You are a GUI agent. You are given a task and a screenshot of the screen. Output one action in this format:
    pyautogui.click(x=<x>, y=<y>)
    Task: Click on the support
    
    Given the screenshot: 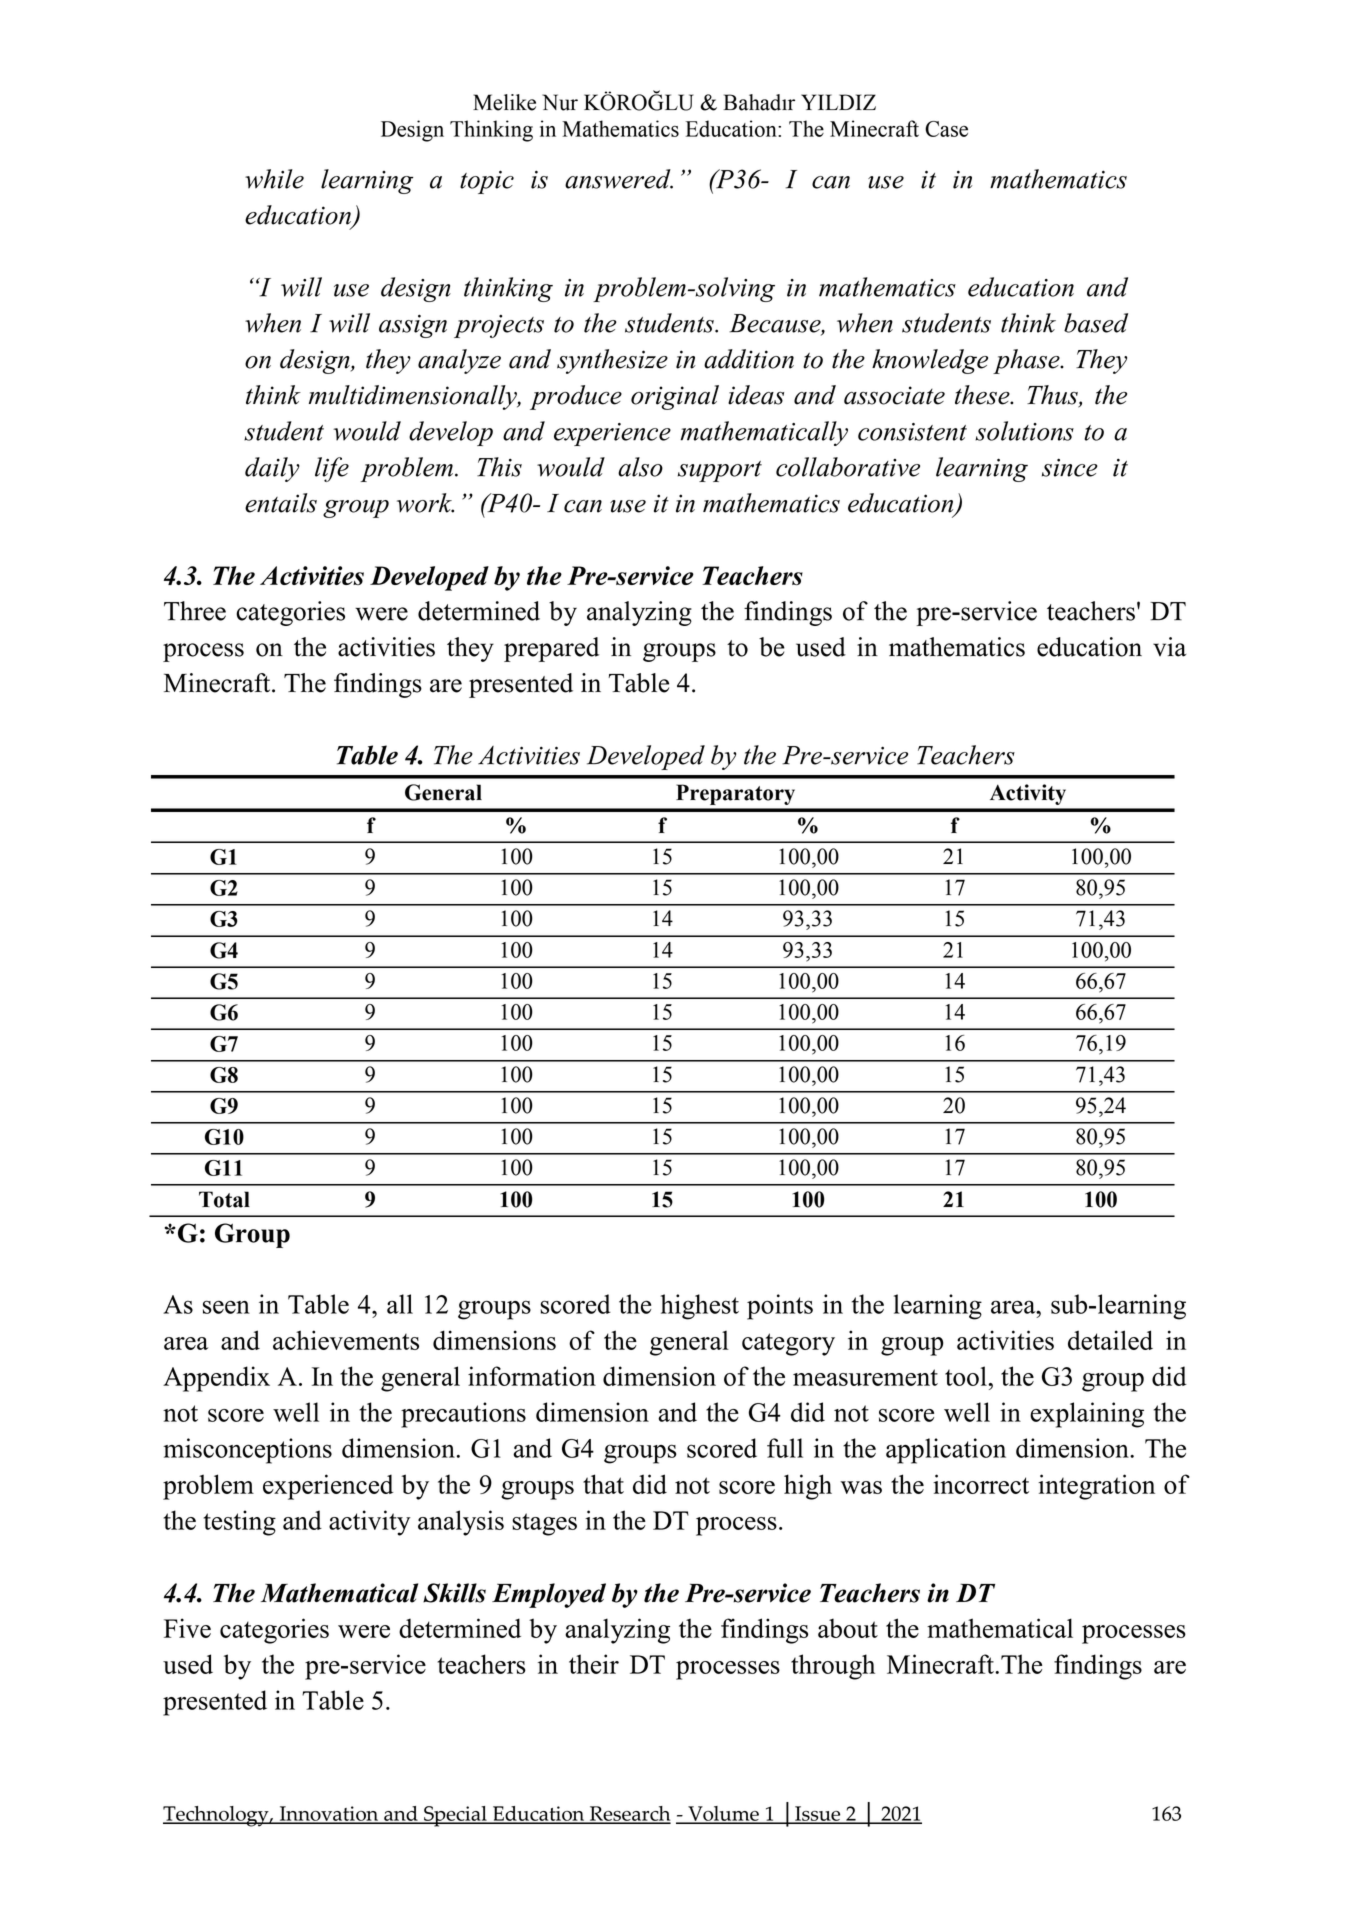 What is the action you would take?
    pyautogui.click(x=720, y=471)
